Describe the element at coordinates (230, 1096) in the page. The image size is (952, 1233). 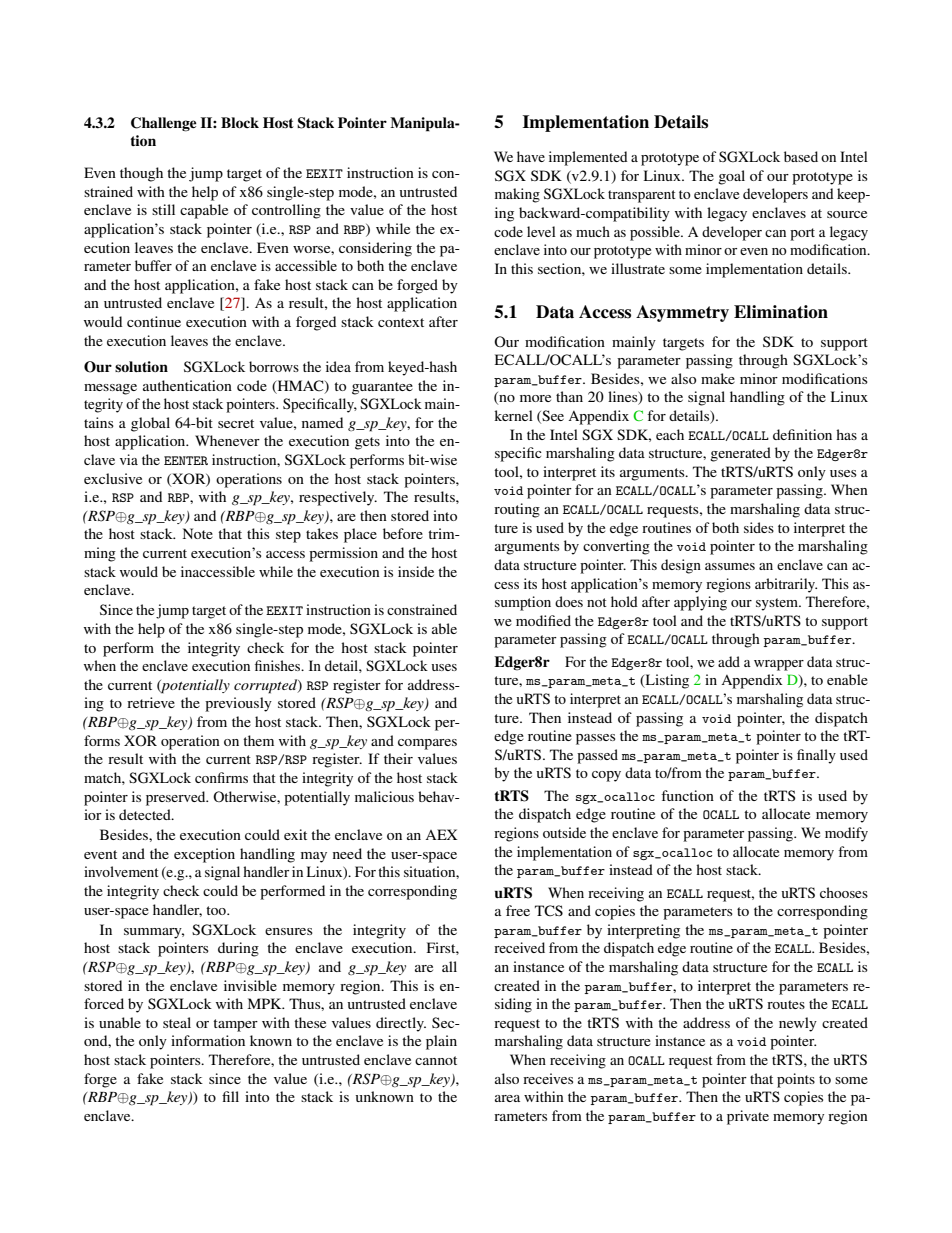
I see `fill` at that location.
